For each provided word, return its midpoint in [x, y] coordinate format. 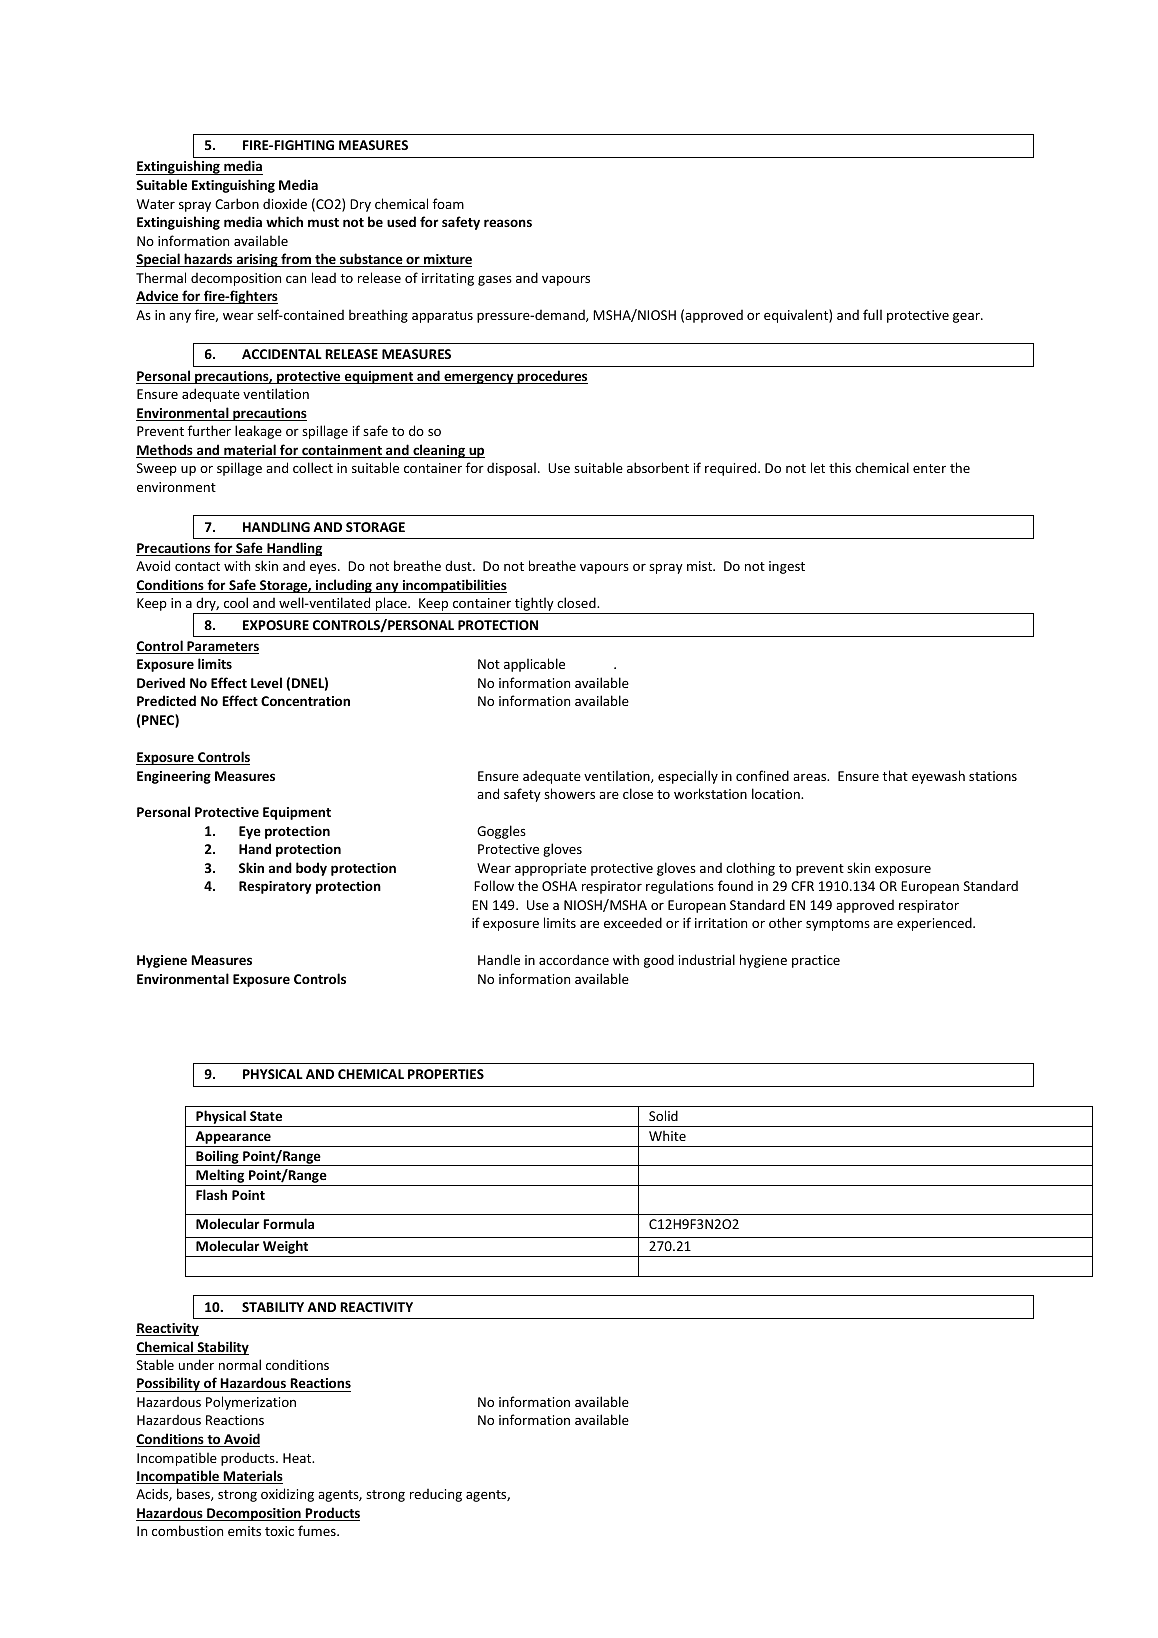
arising [257, 260]
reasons [508, 223]
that [895, 775]
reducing [436, 1495]
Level [266, 682]
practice [816, 961]
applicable [534, 665]
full [872, 314]
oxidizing [287, 1495]
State [266, 1116]
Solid [663, 1115]
